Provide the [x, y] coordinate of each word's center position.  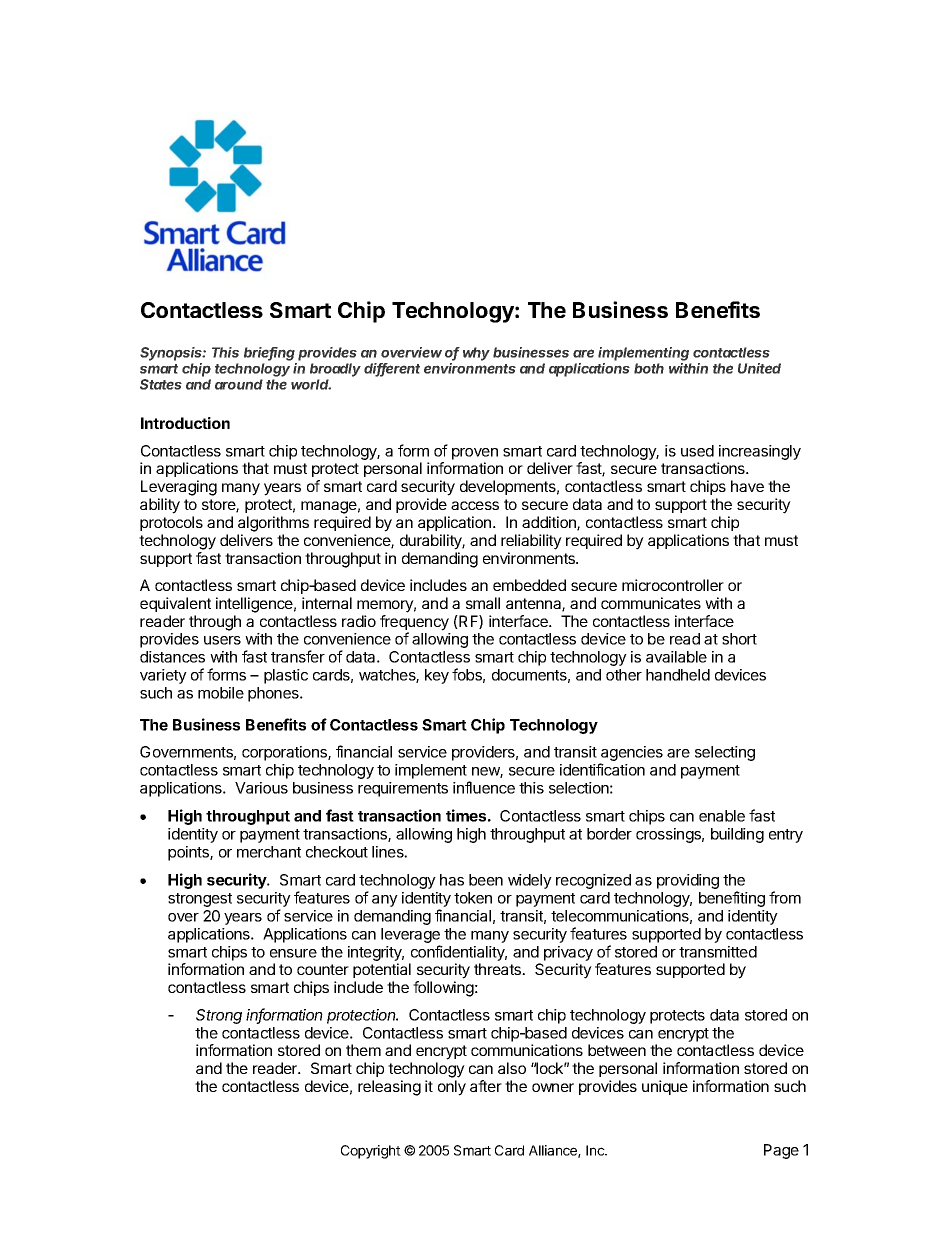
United [759, 368]
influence [484, 787]
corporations [285, 753]
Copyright [371, 1152]
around [239, 384]
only [452, 1088]
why [476, 354]
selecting [725, 753]
